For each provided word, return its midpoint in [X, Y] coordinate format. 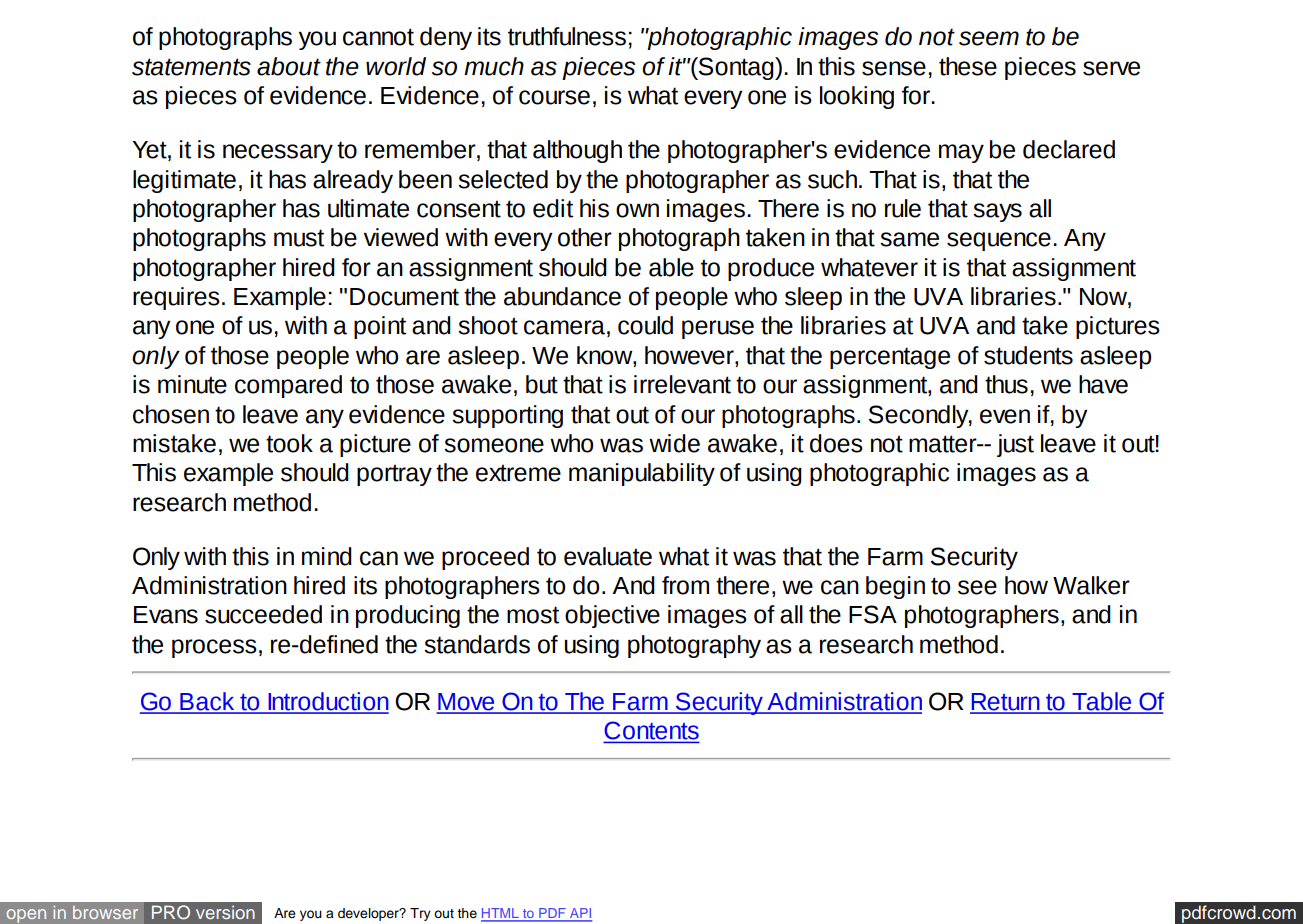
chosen [171, 414]
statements [191, 67]
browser [105, 912]
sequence [999, 241]
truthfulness [567, 36]
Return [1006, 703]
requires [176, 298]
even [1005, 416]
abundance [562, 296]
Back [207, 702]
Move [466, 703]
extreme [518, 473]
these [968, 66]
